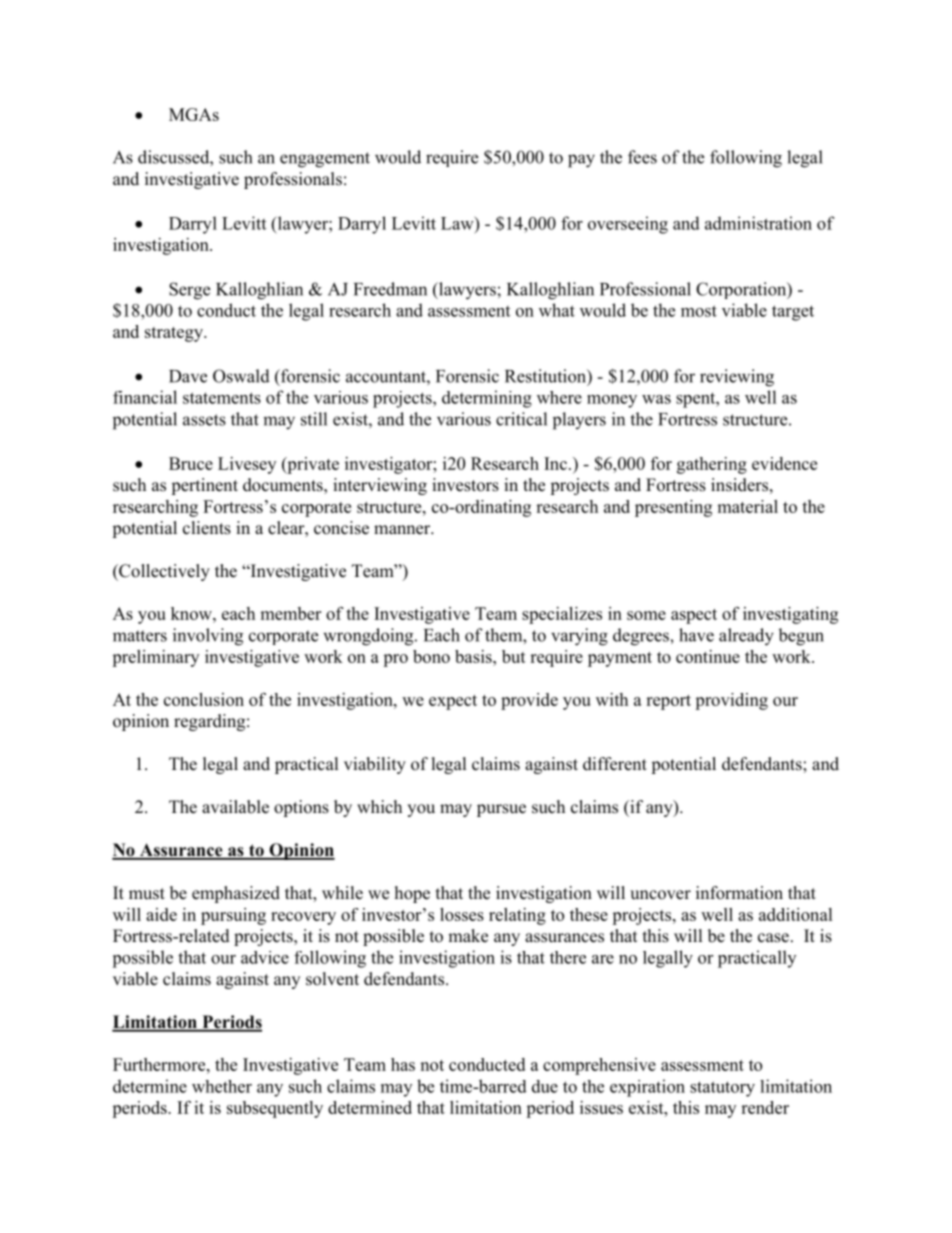 This screenshot has height=1233, width=952. What do you see at coordinates (555, 463) in the screenshot?
I see `Inc` at bounding box center [555, 463].
